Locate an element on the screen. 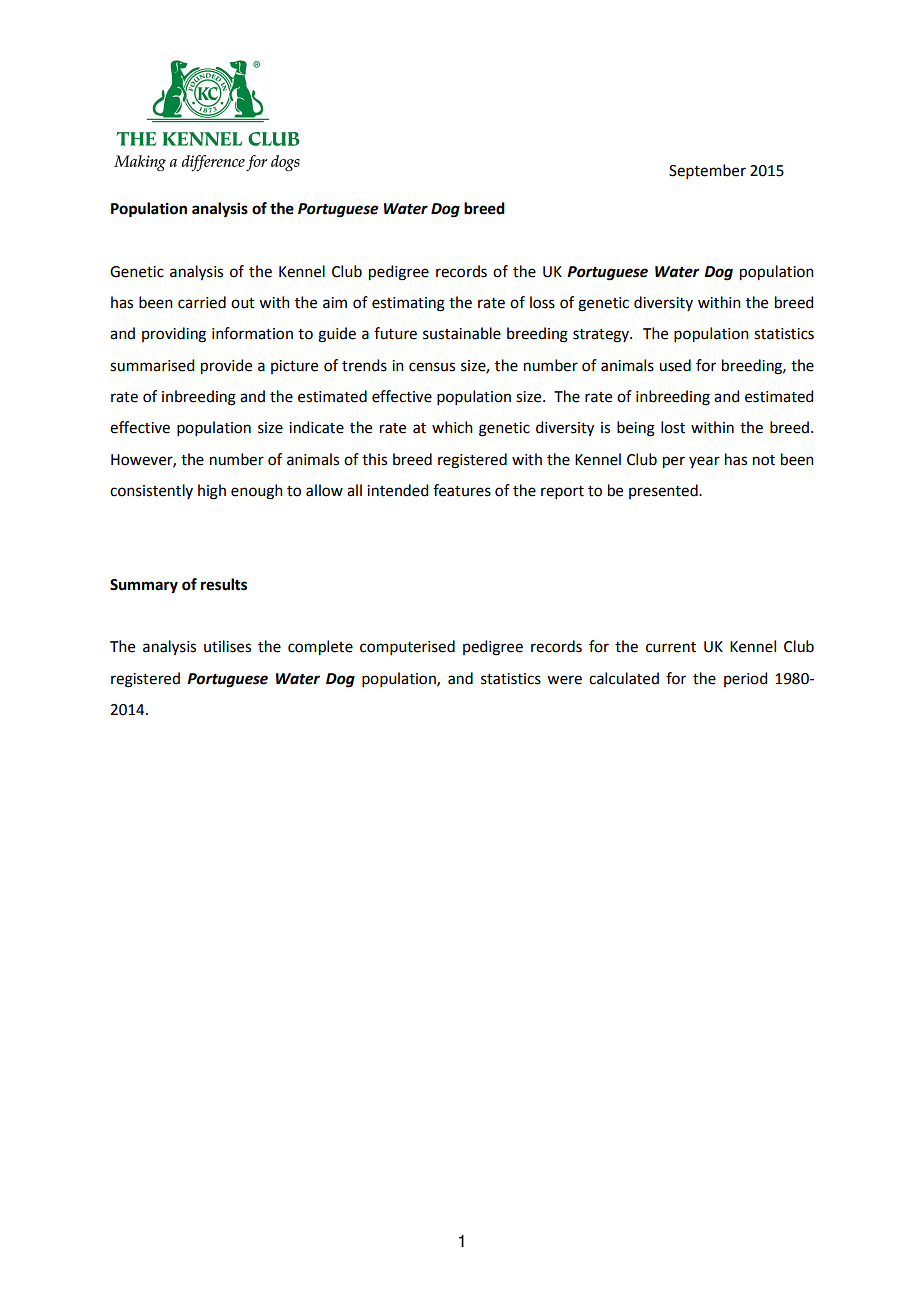 The height and width of the screenshot is (1308, 924). computerised is located at coordinates (407, 647).
